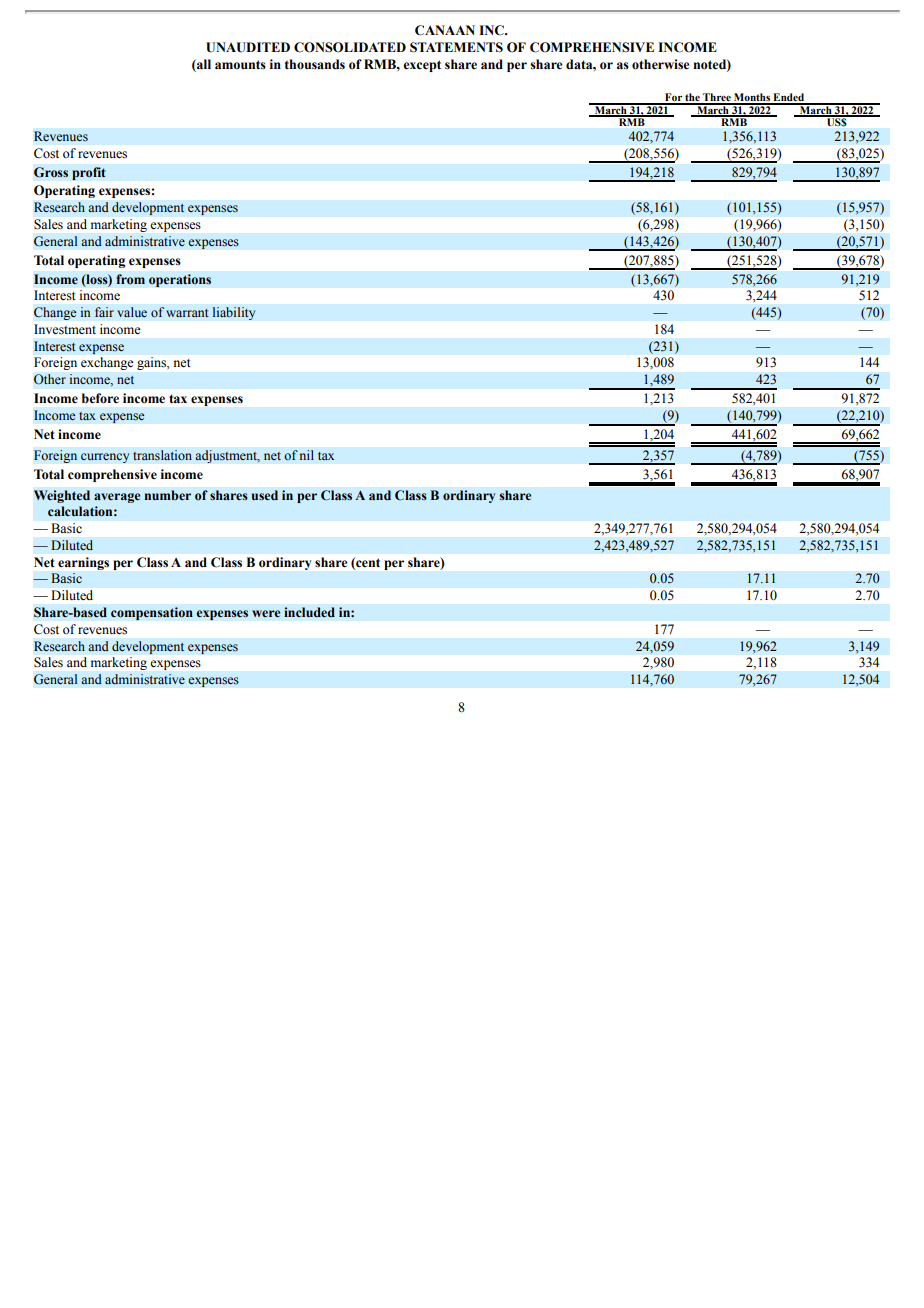 The image size is (924, 1308). What do you see at coordinates (422, 66) in the page?
I see `except` at bounding box center [422, 66].
